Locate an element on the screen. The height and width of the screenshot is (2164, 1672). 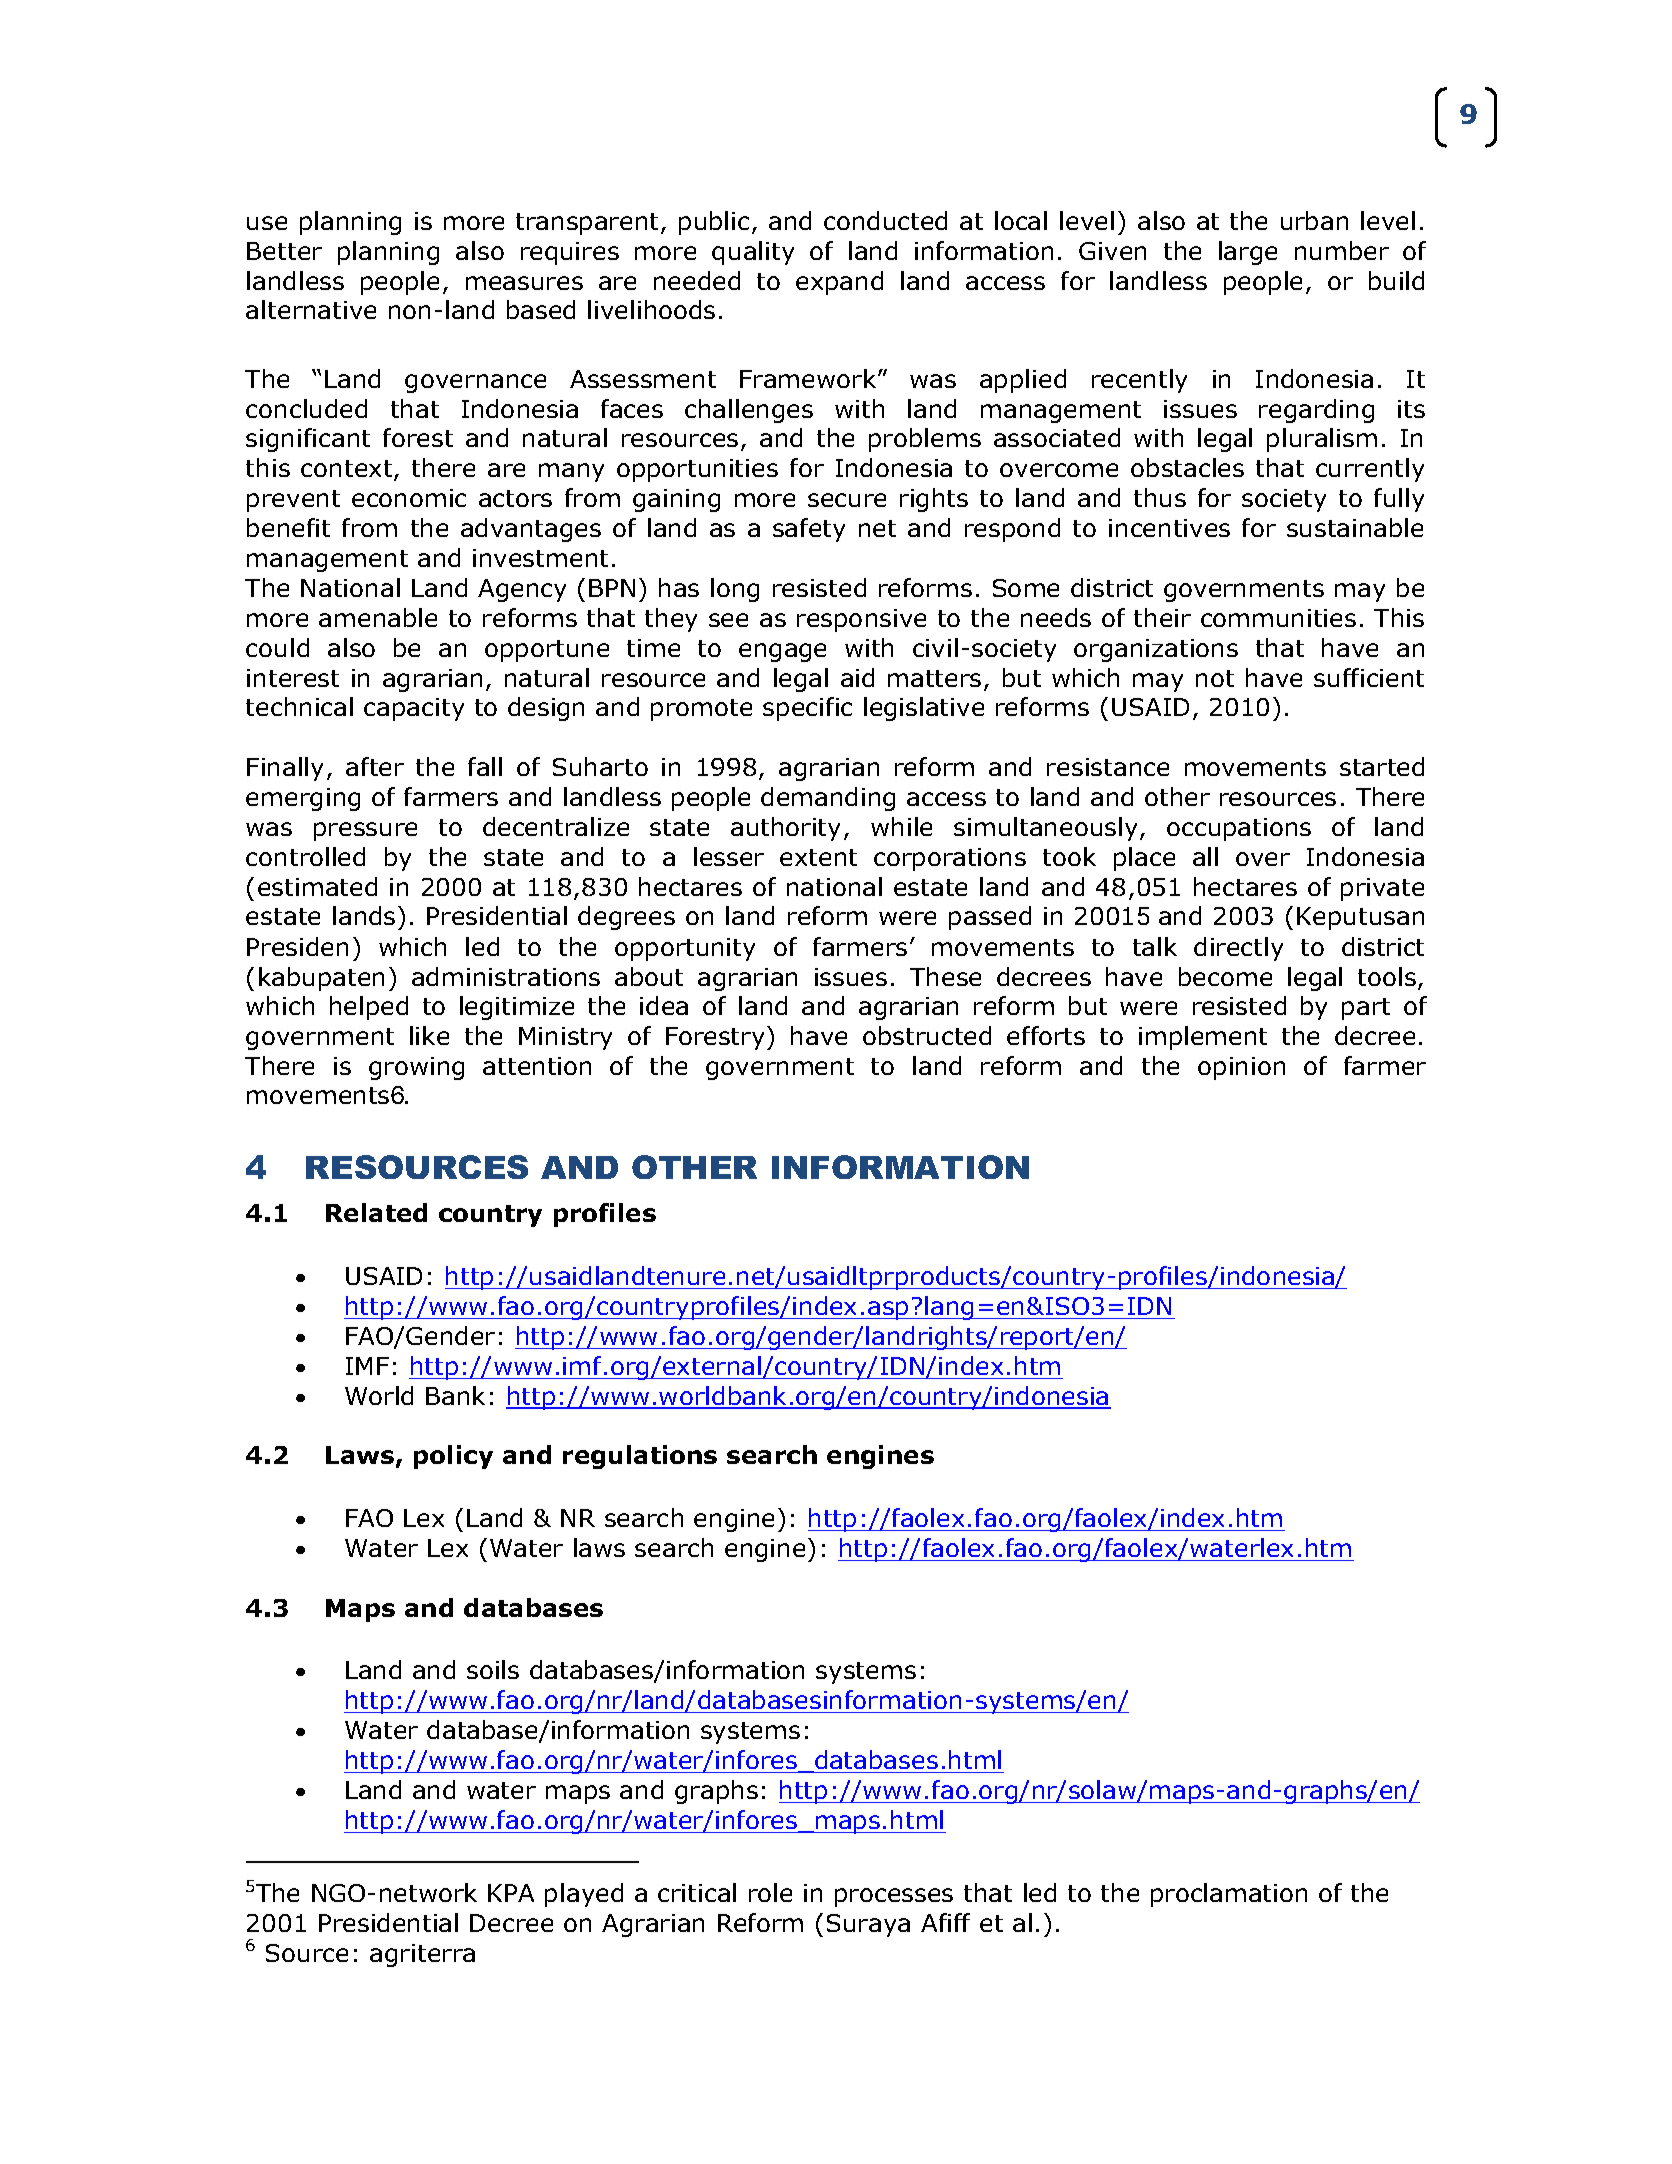
KPA is located at coordinates (511, 1893).
